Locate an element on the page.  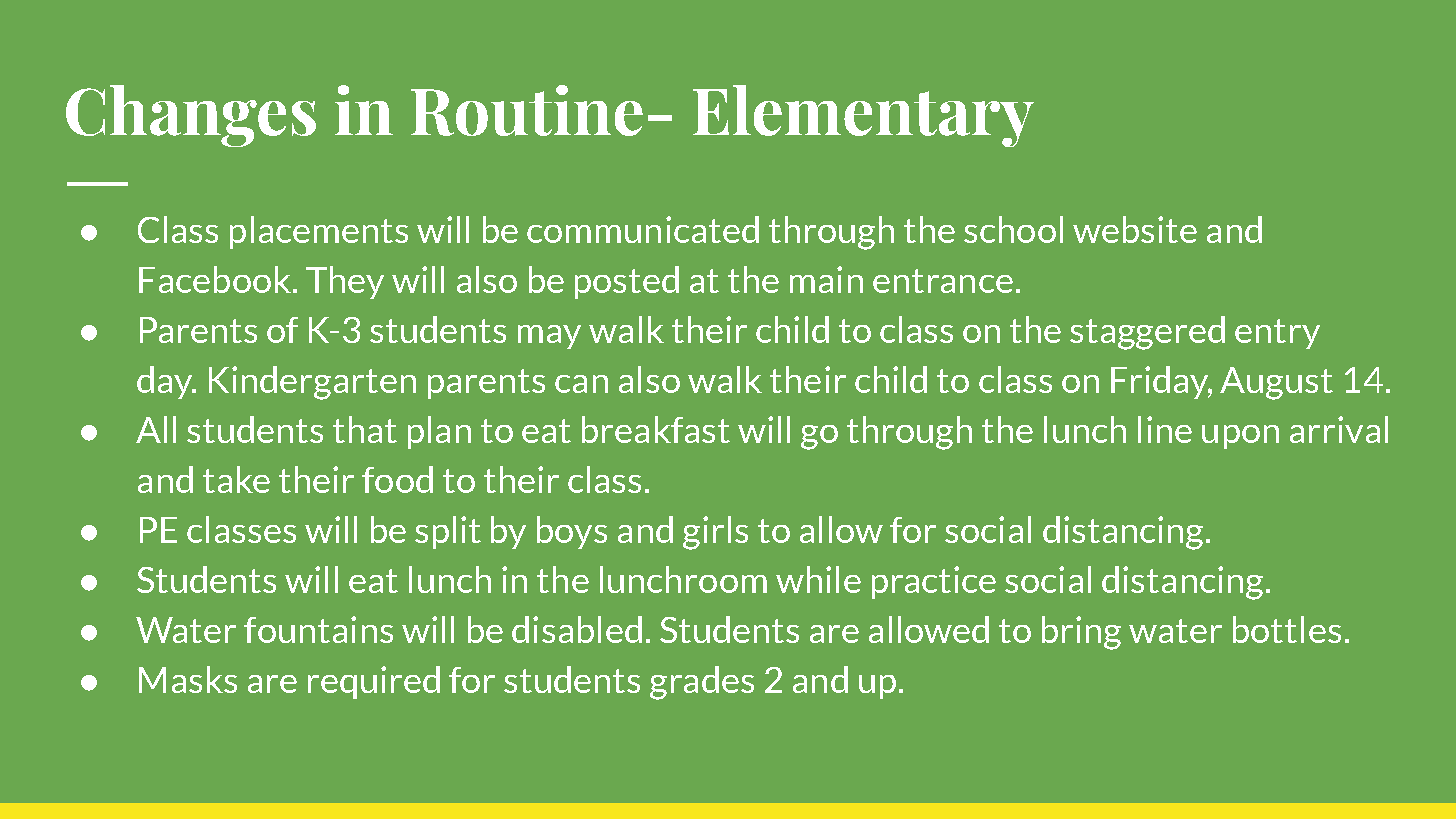
main is located at coordinates (826, 279).
